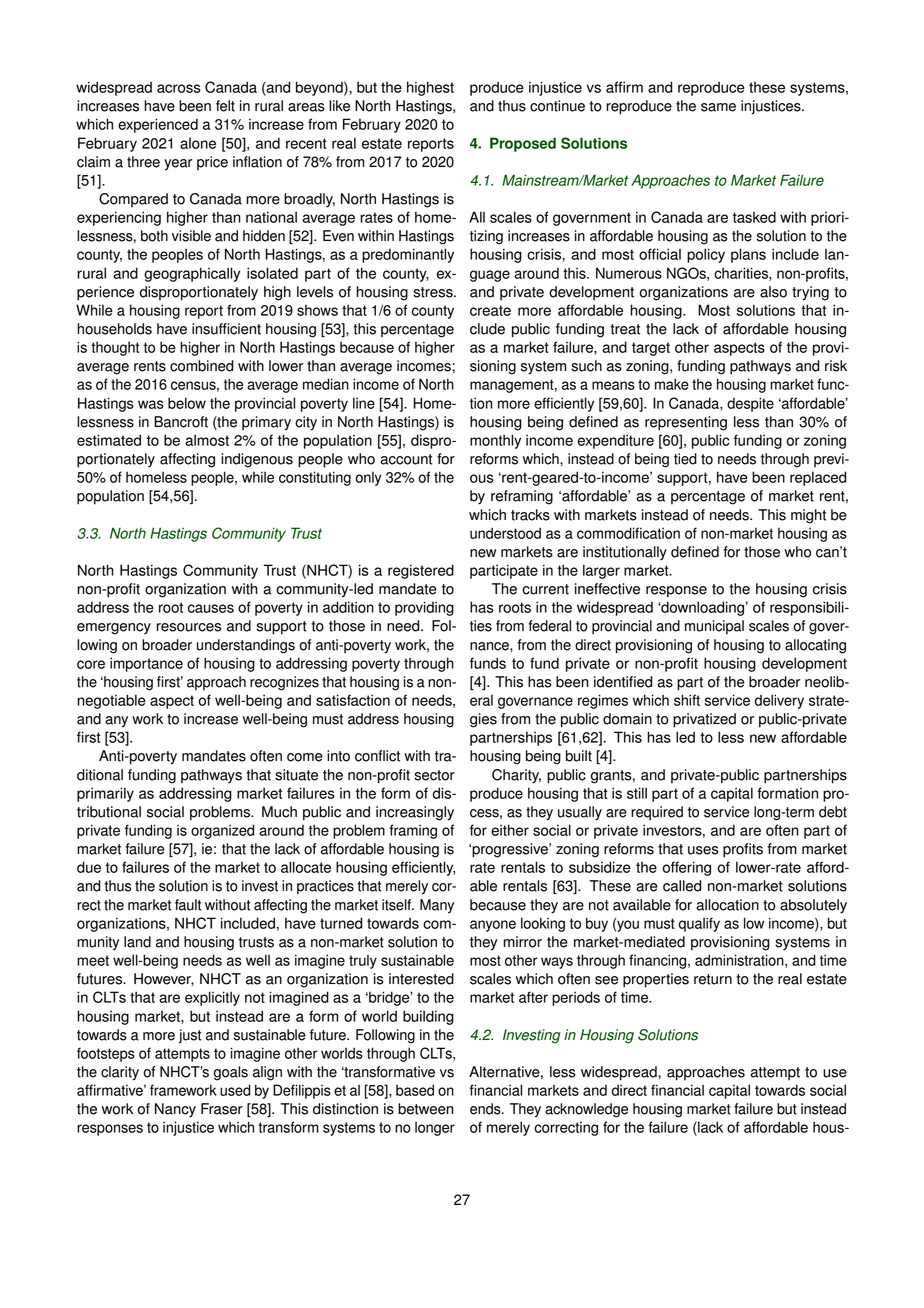 The image size is (924, 1308). I want to click on alone, so click(198, 143).
